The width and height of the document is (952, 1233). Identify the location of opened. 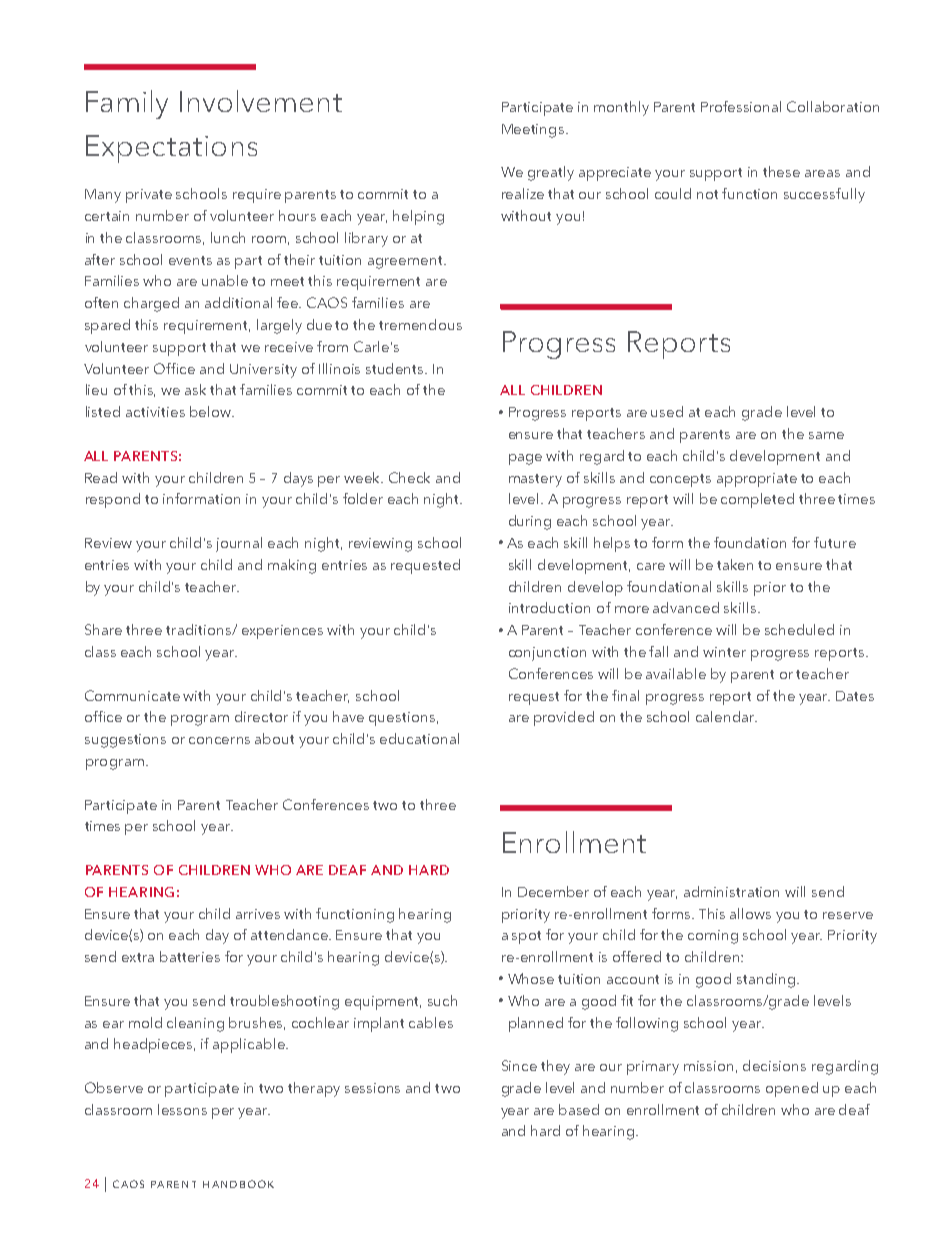
(792, 1089).
